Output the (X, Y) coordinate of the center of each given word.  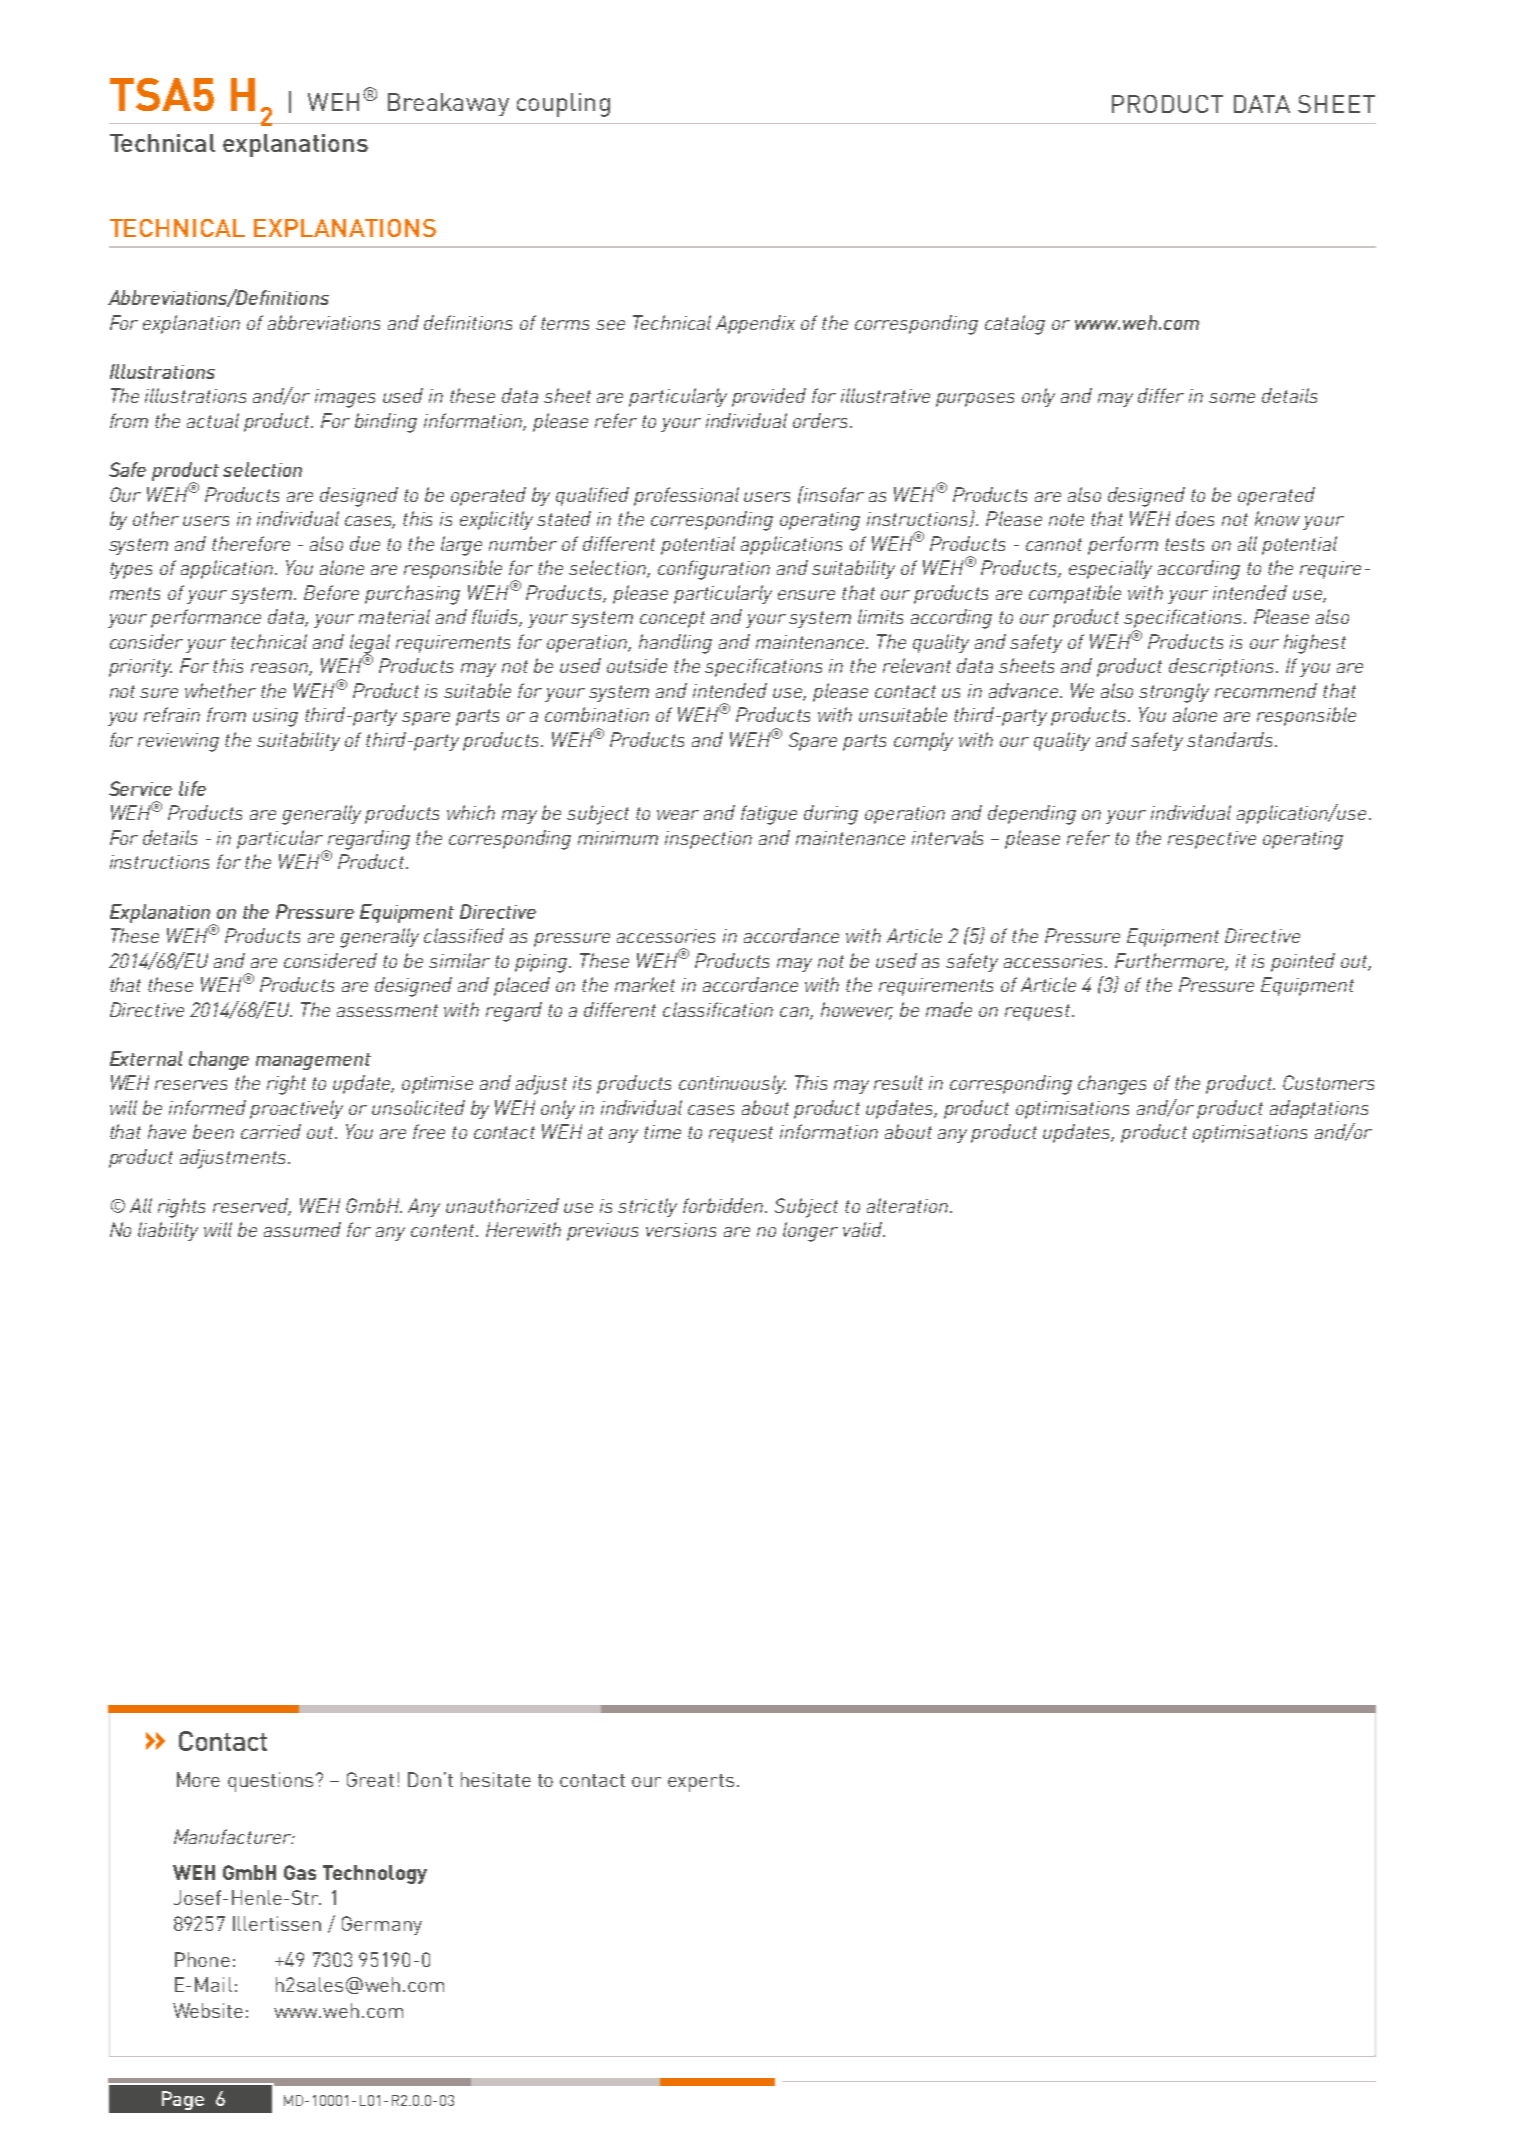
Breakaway (448, 104)
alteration (907, 1205)
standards (1231, 739)
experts (701, 1783)
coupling (563, 105)
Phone (202, 1959)
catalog (1015, 325)
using (275, 717)
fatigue (769, 815)
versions (681, 1230)
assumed (302, 1229)
